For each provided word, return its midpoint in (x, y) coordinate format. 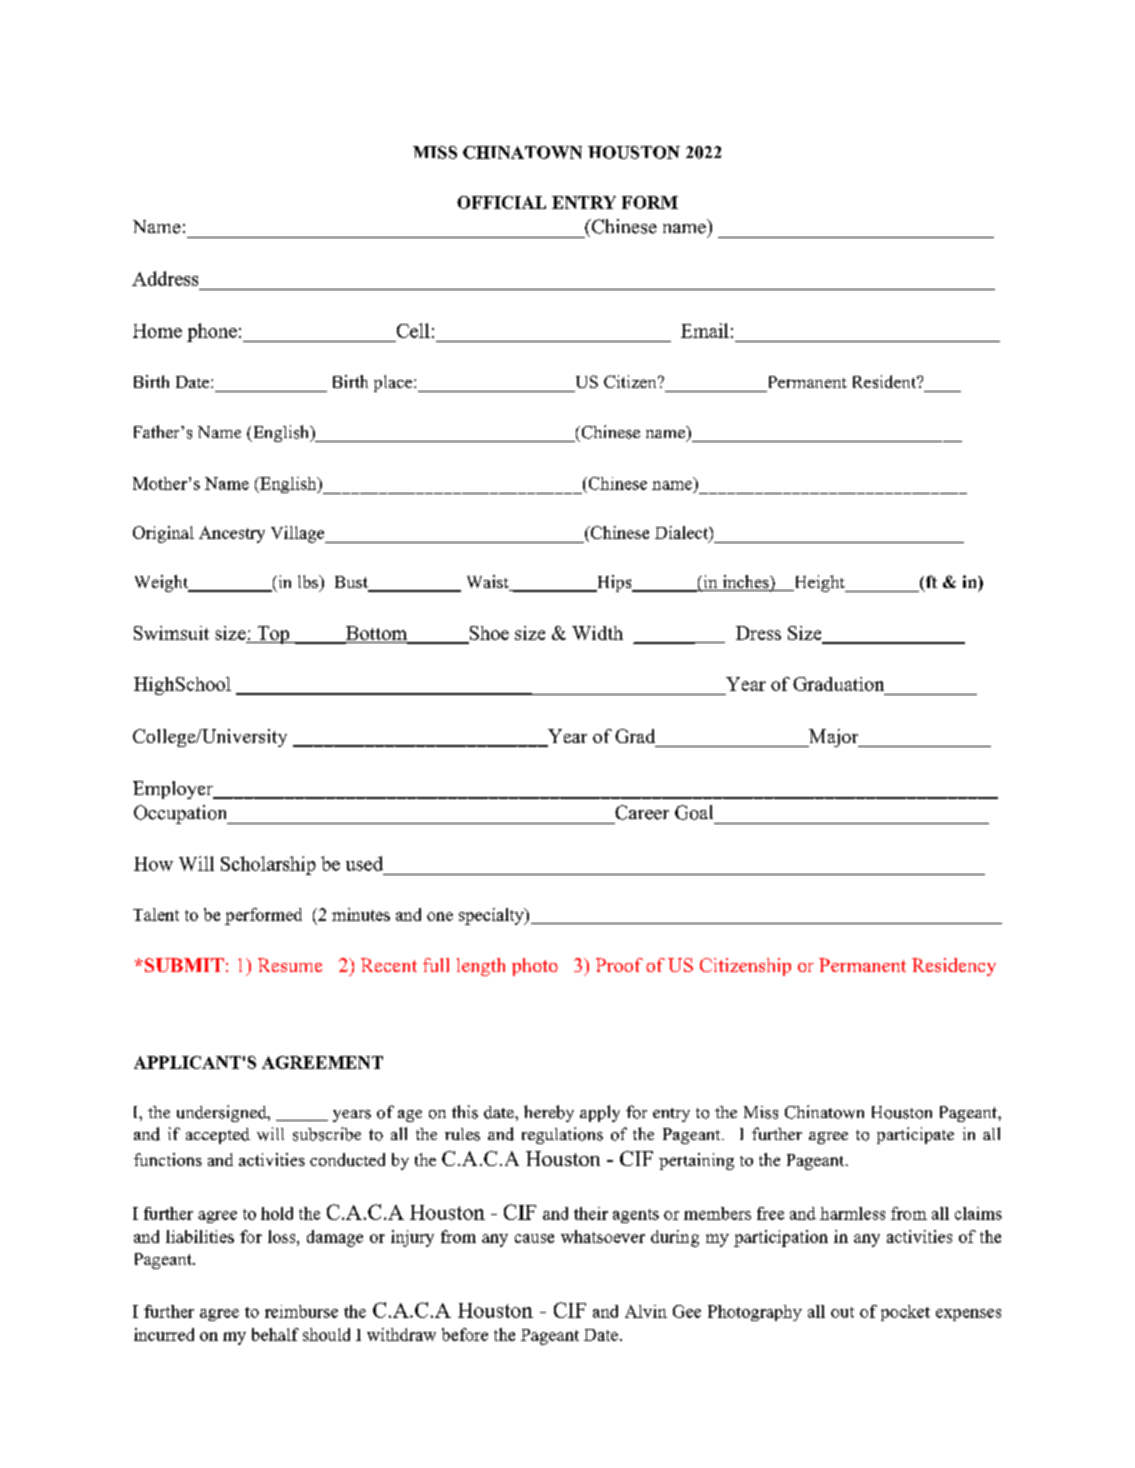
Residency (954, 967)
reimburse (301, 1311)
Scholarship (268, 865)
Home (157, 331)
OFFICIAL (501, 202)
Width (597, 633)
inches (745, 583)
